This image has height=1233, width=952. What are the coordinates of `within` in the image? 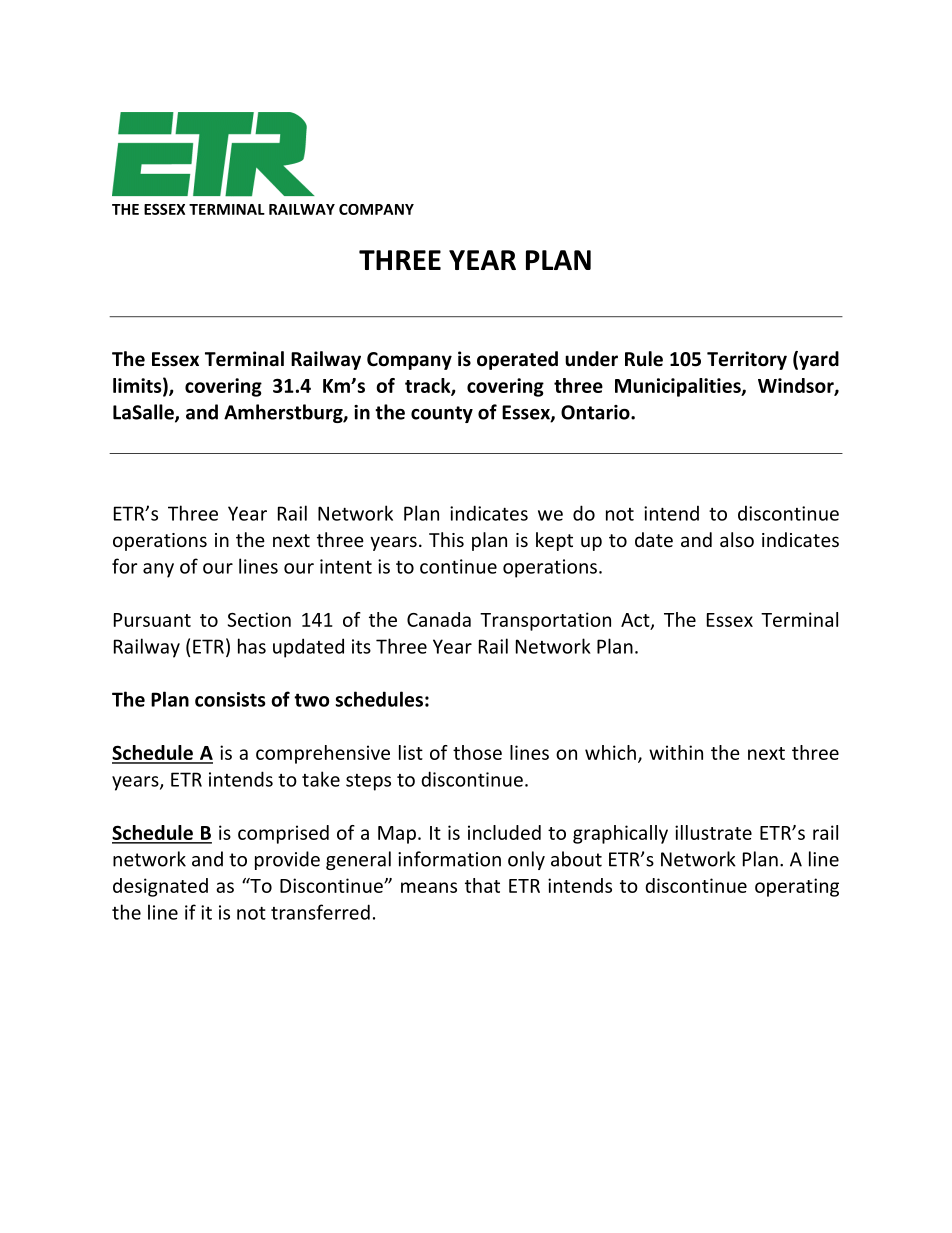 It's located at (676, 752).
